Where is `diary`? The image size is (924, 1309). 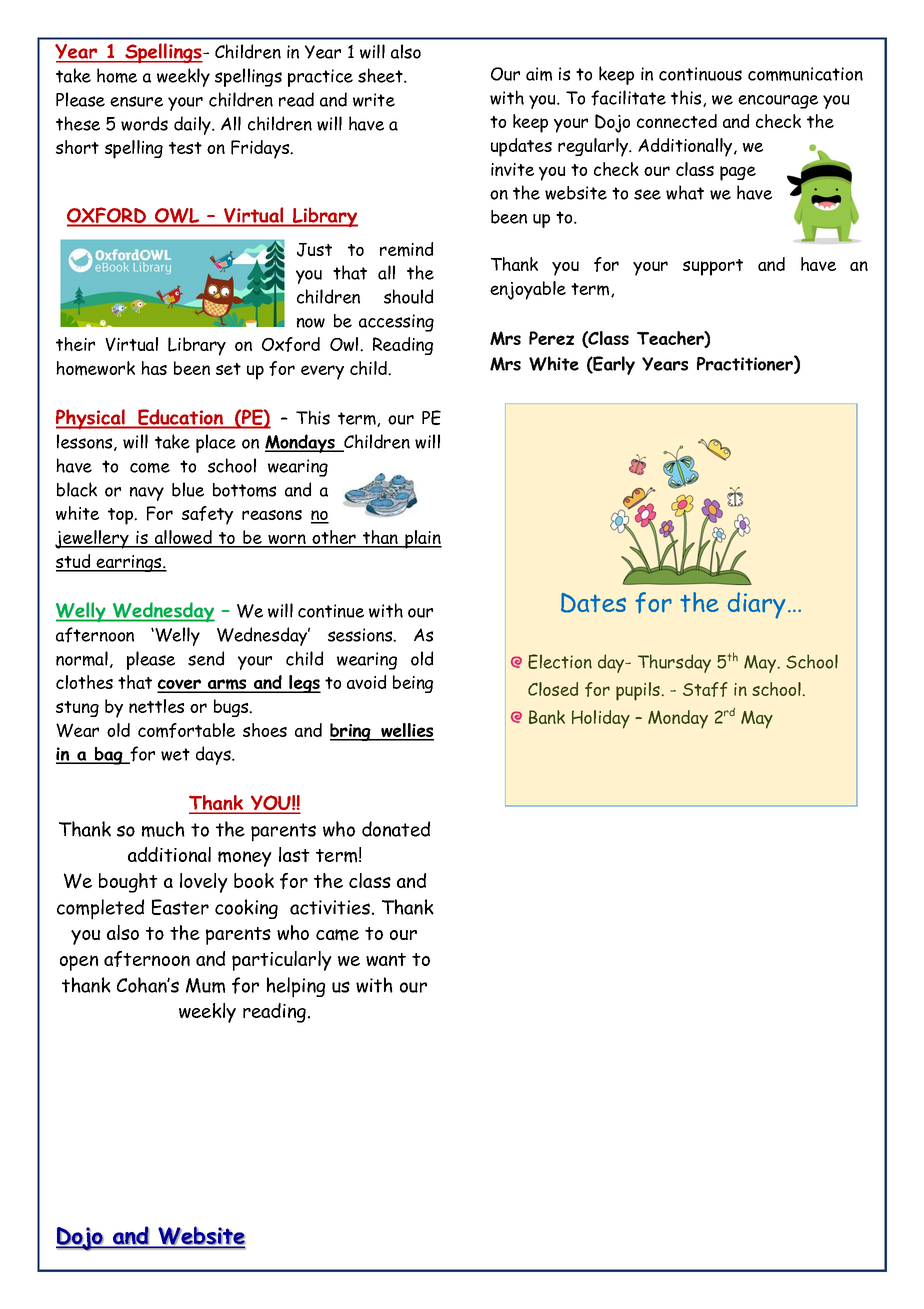
diary is located at coordinates (756, 605).
